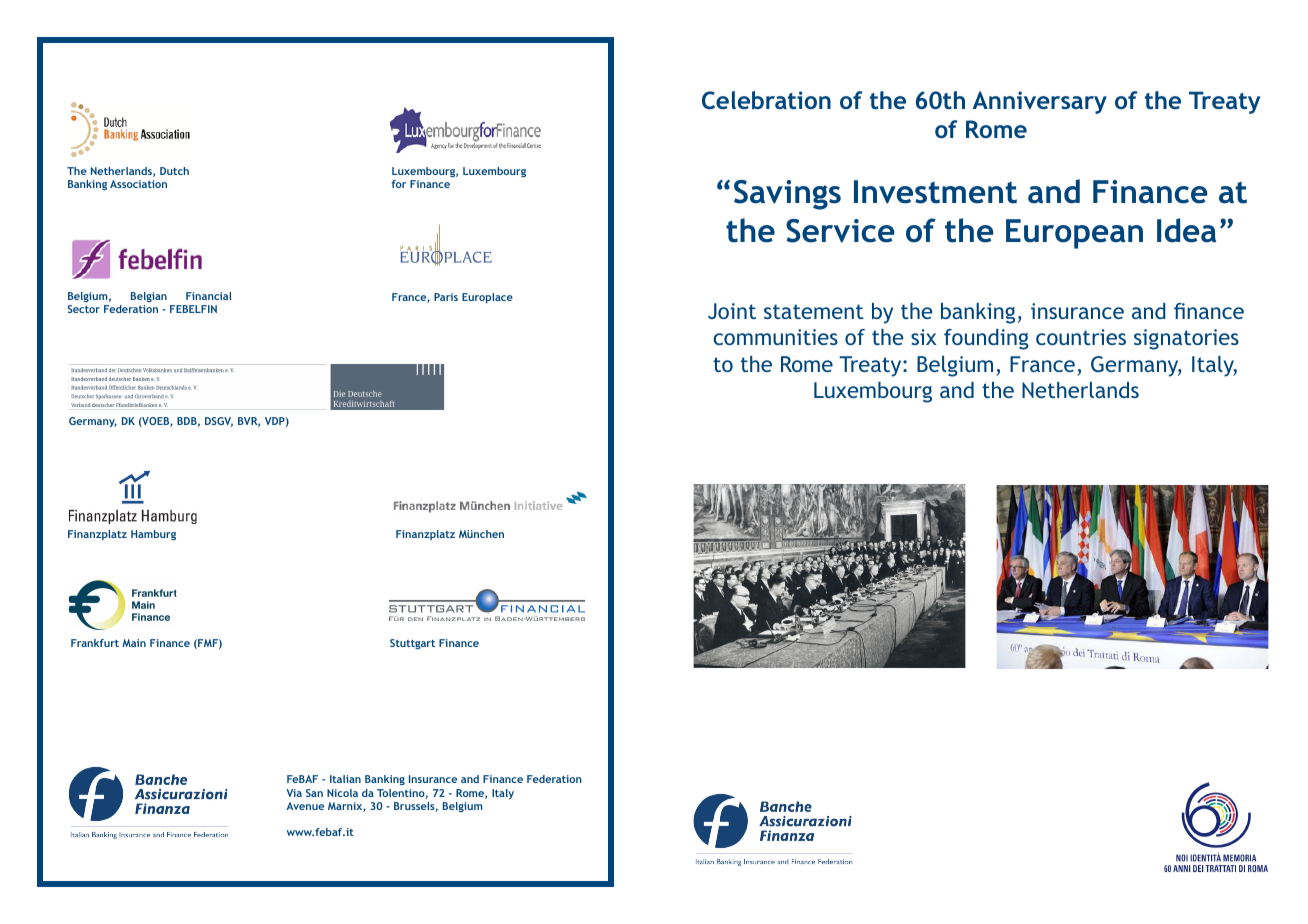 The width and height of the image is (1308, 924). Describe the element at coordinates (345, 779) in the image. I see `Italian` at that location.
